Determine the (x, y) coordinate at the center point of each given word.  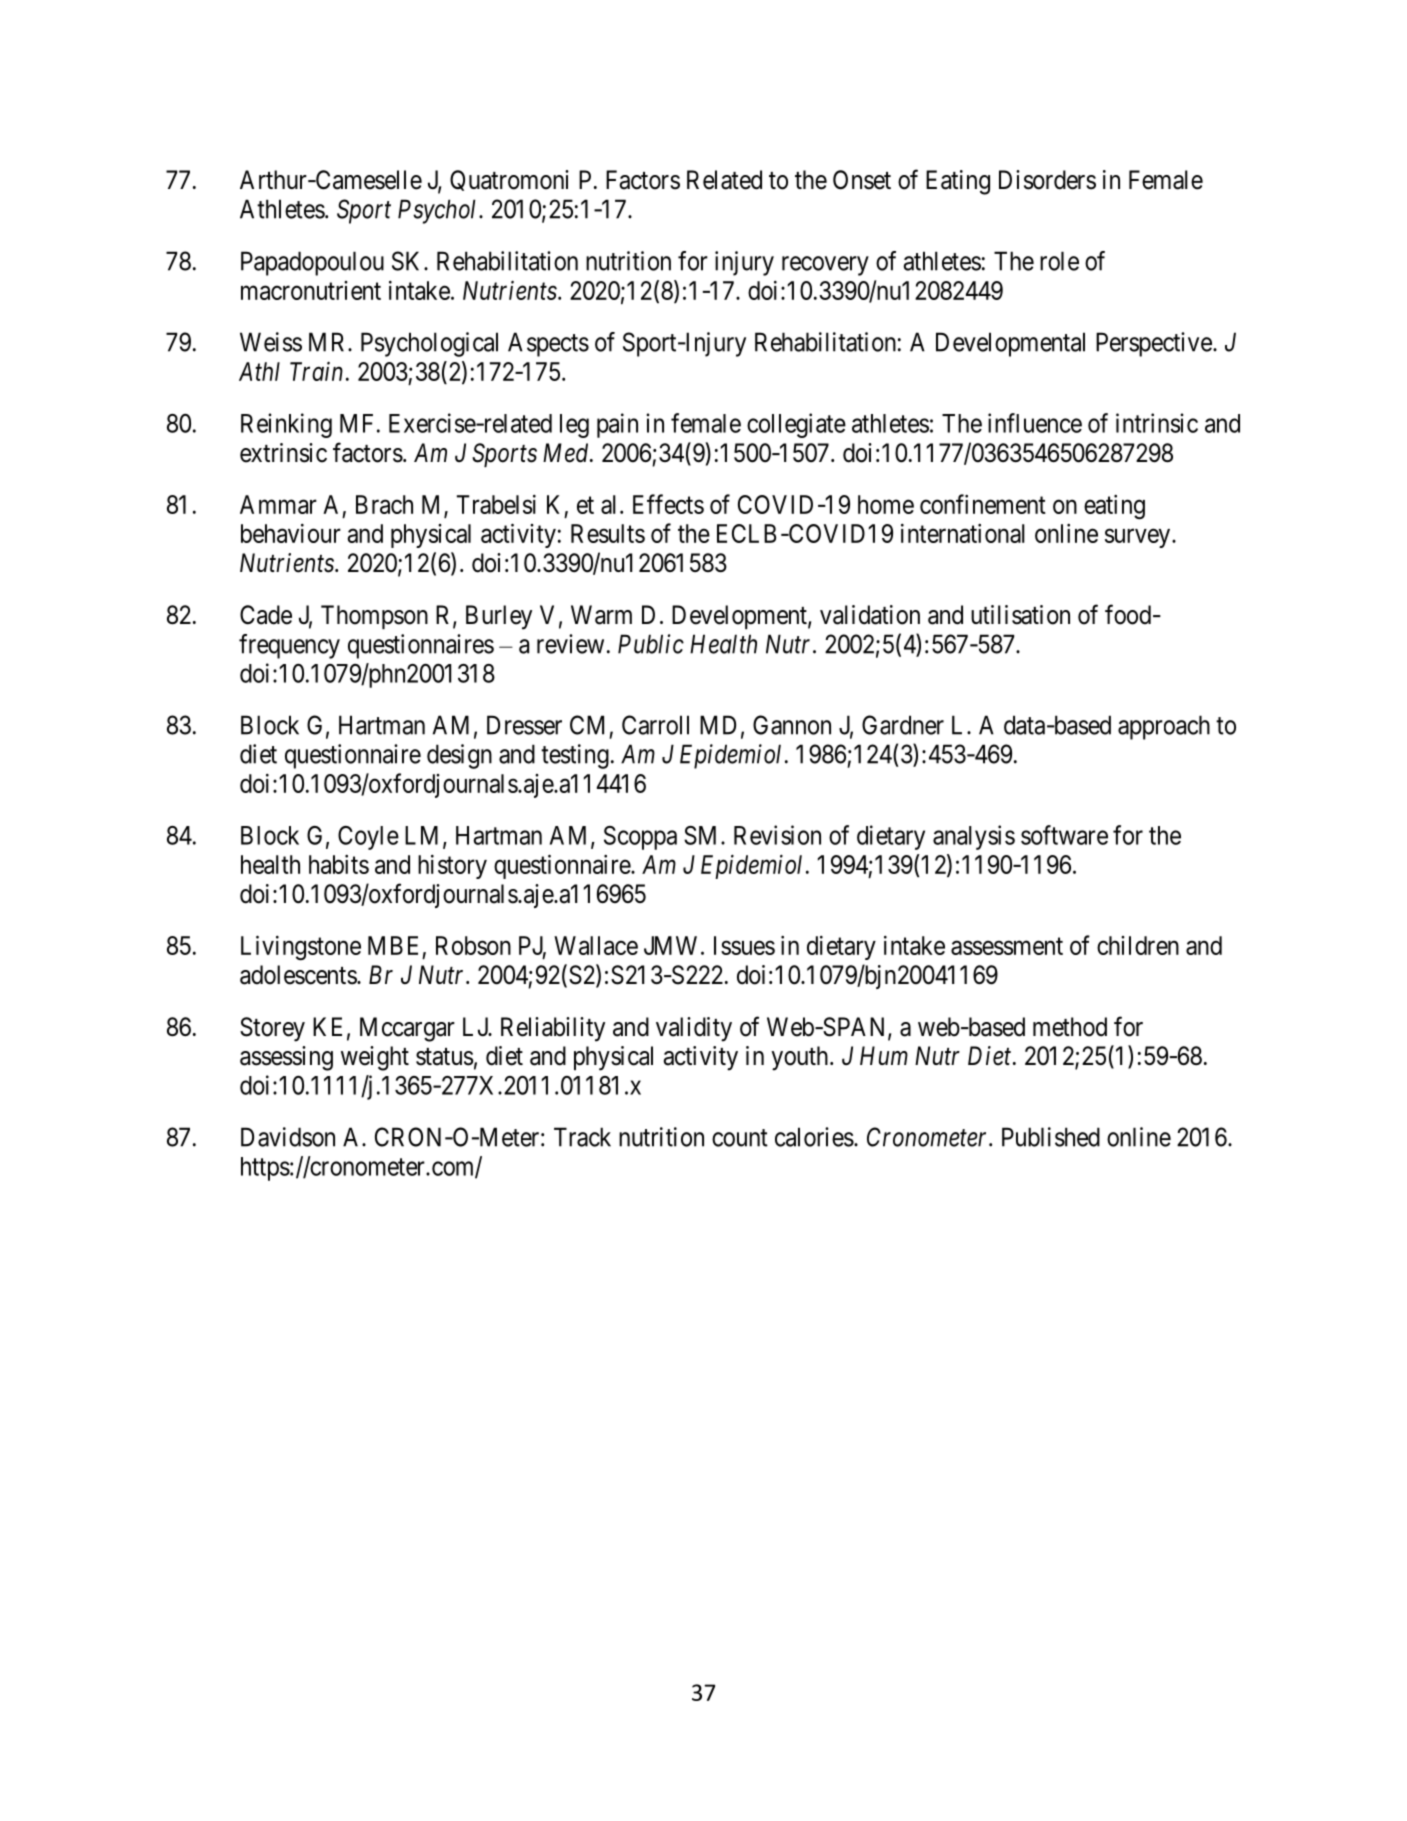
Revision (777, 835)
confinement (983, 504)
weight (375, 1058)
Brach (384, 504)
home (886, 504)
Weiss (271, 342)
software (1064, 835)
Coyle (368, 838)
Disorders (1047, 180)
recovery (825, 266)
